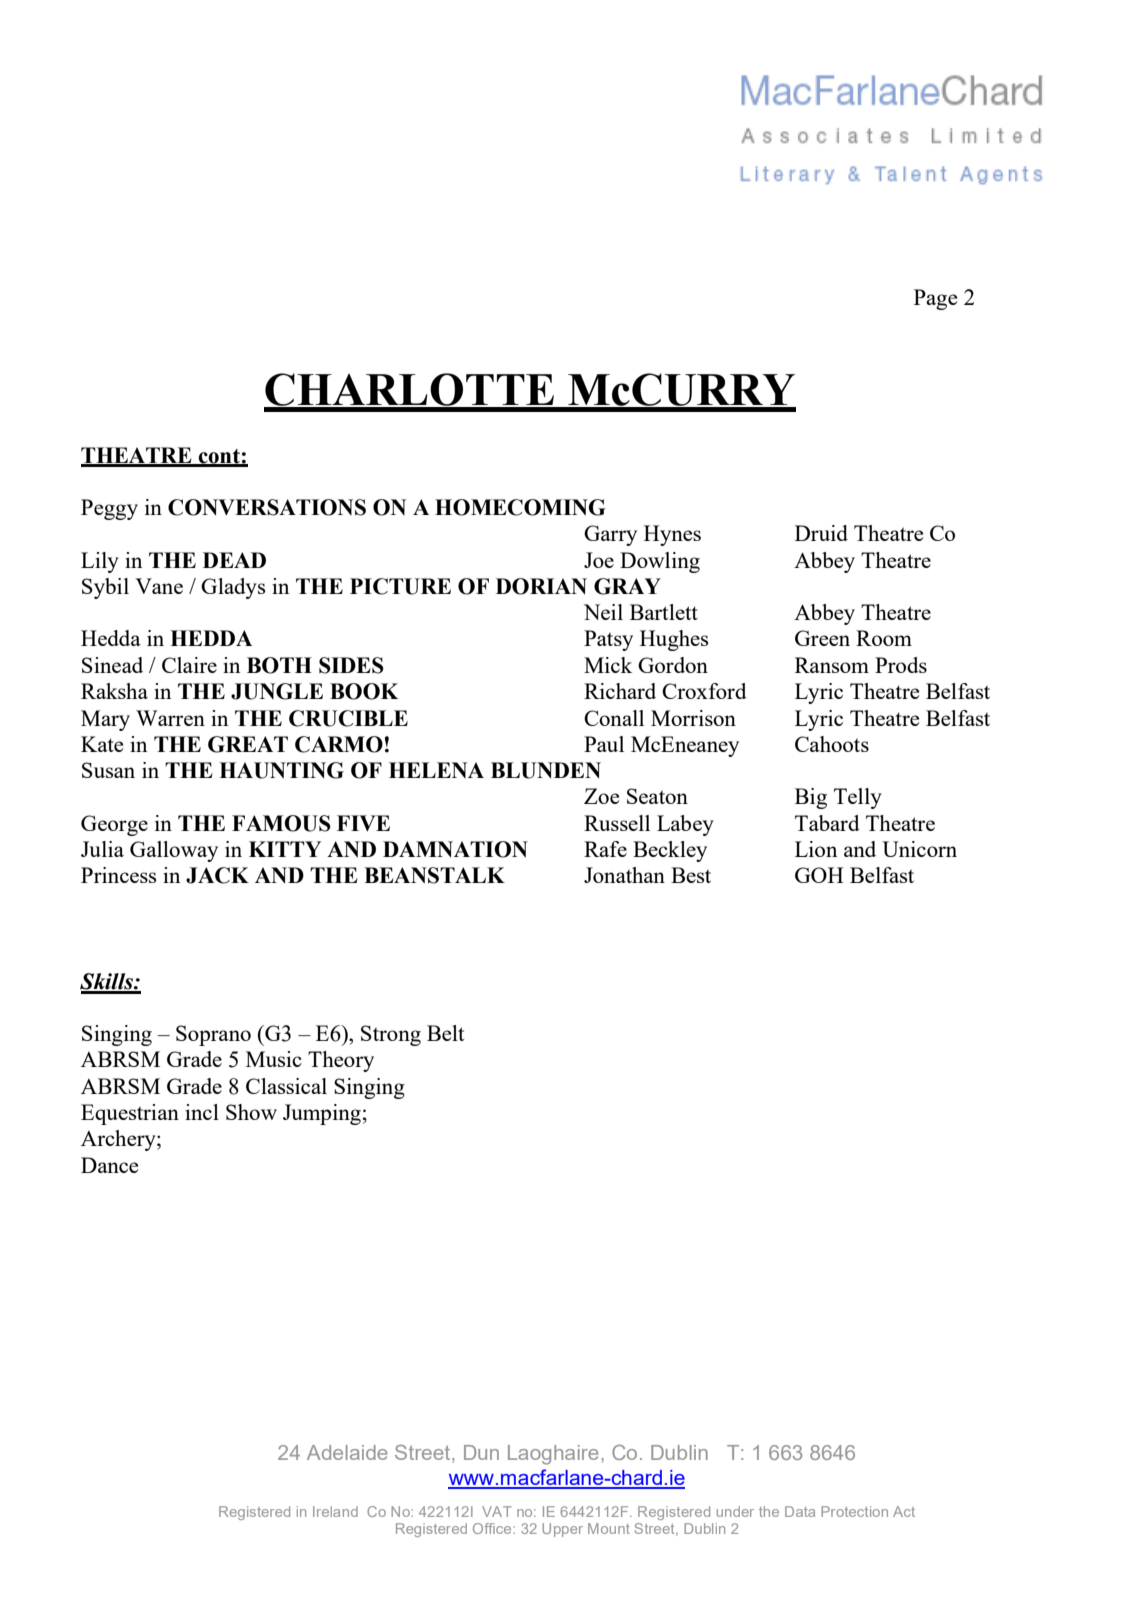 The width and height of the image is (1134, 1605). I want to click on Protection, so click(854, 1511).
